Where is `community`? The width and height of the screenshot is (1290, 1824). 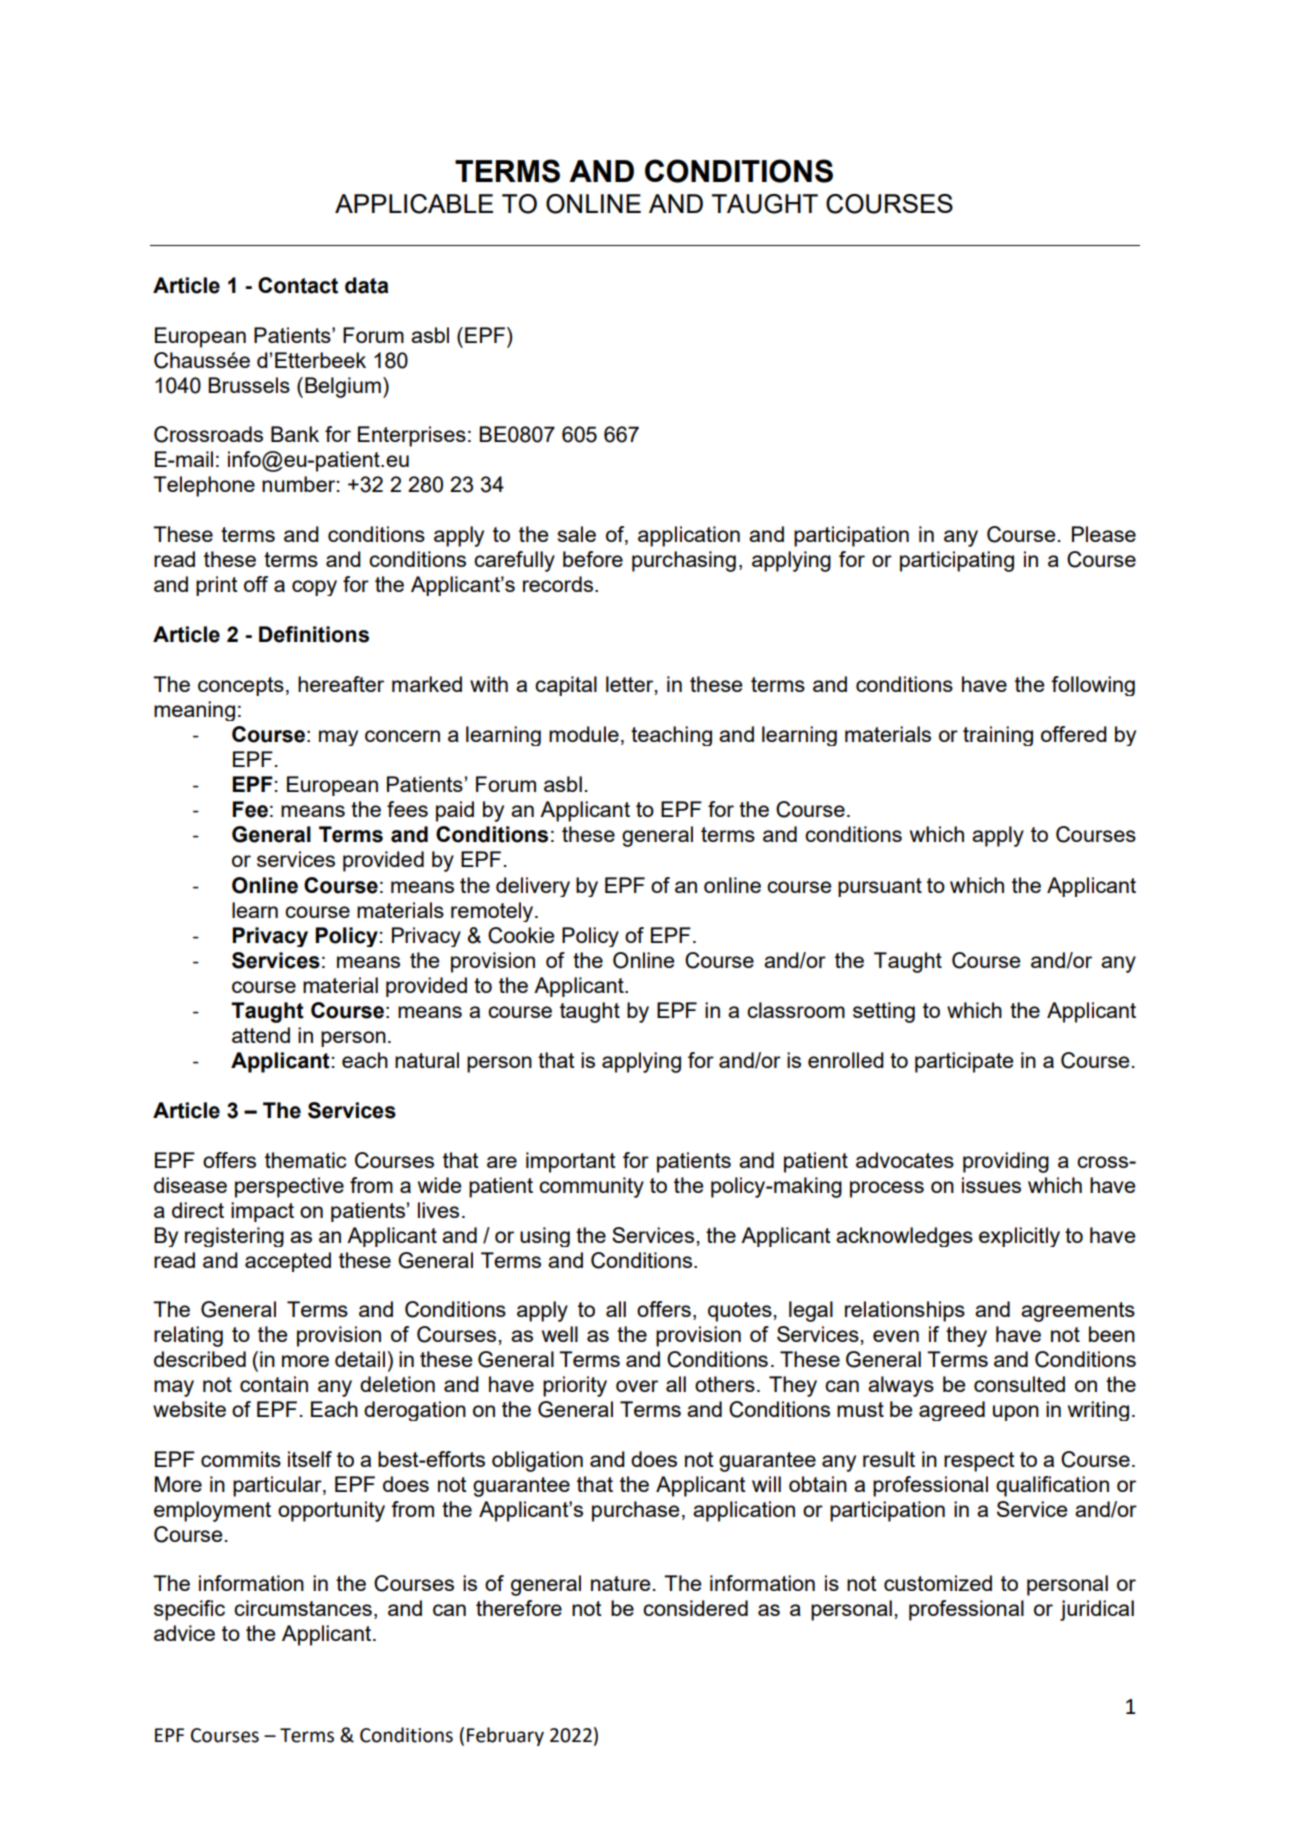
community is located at coordinates (591, 1187).
